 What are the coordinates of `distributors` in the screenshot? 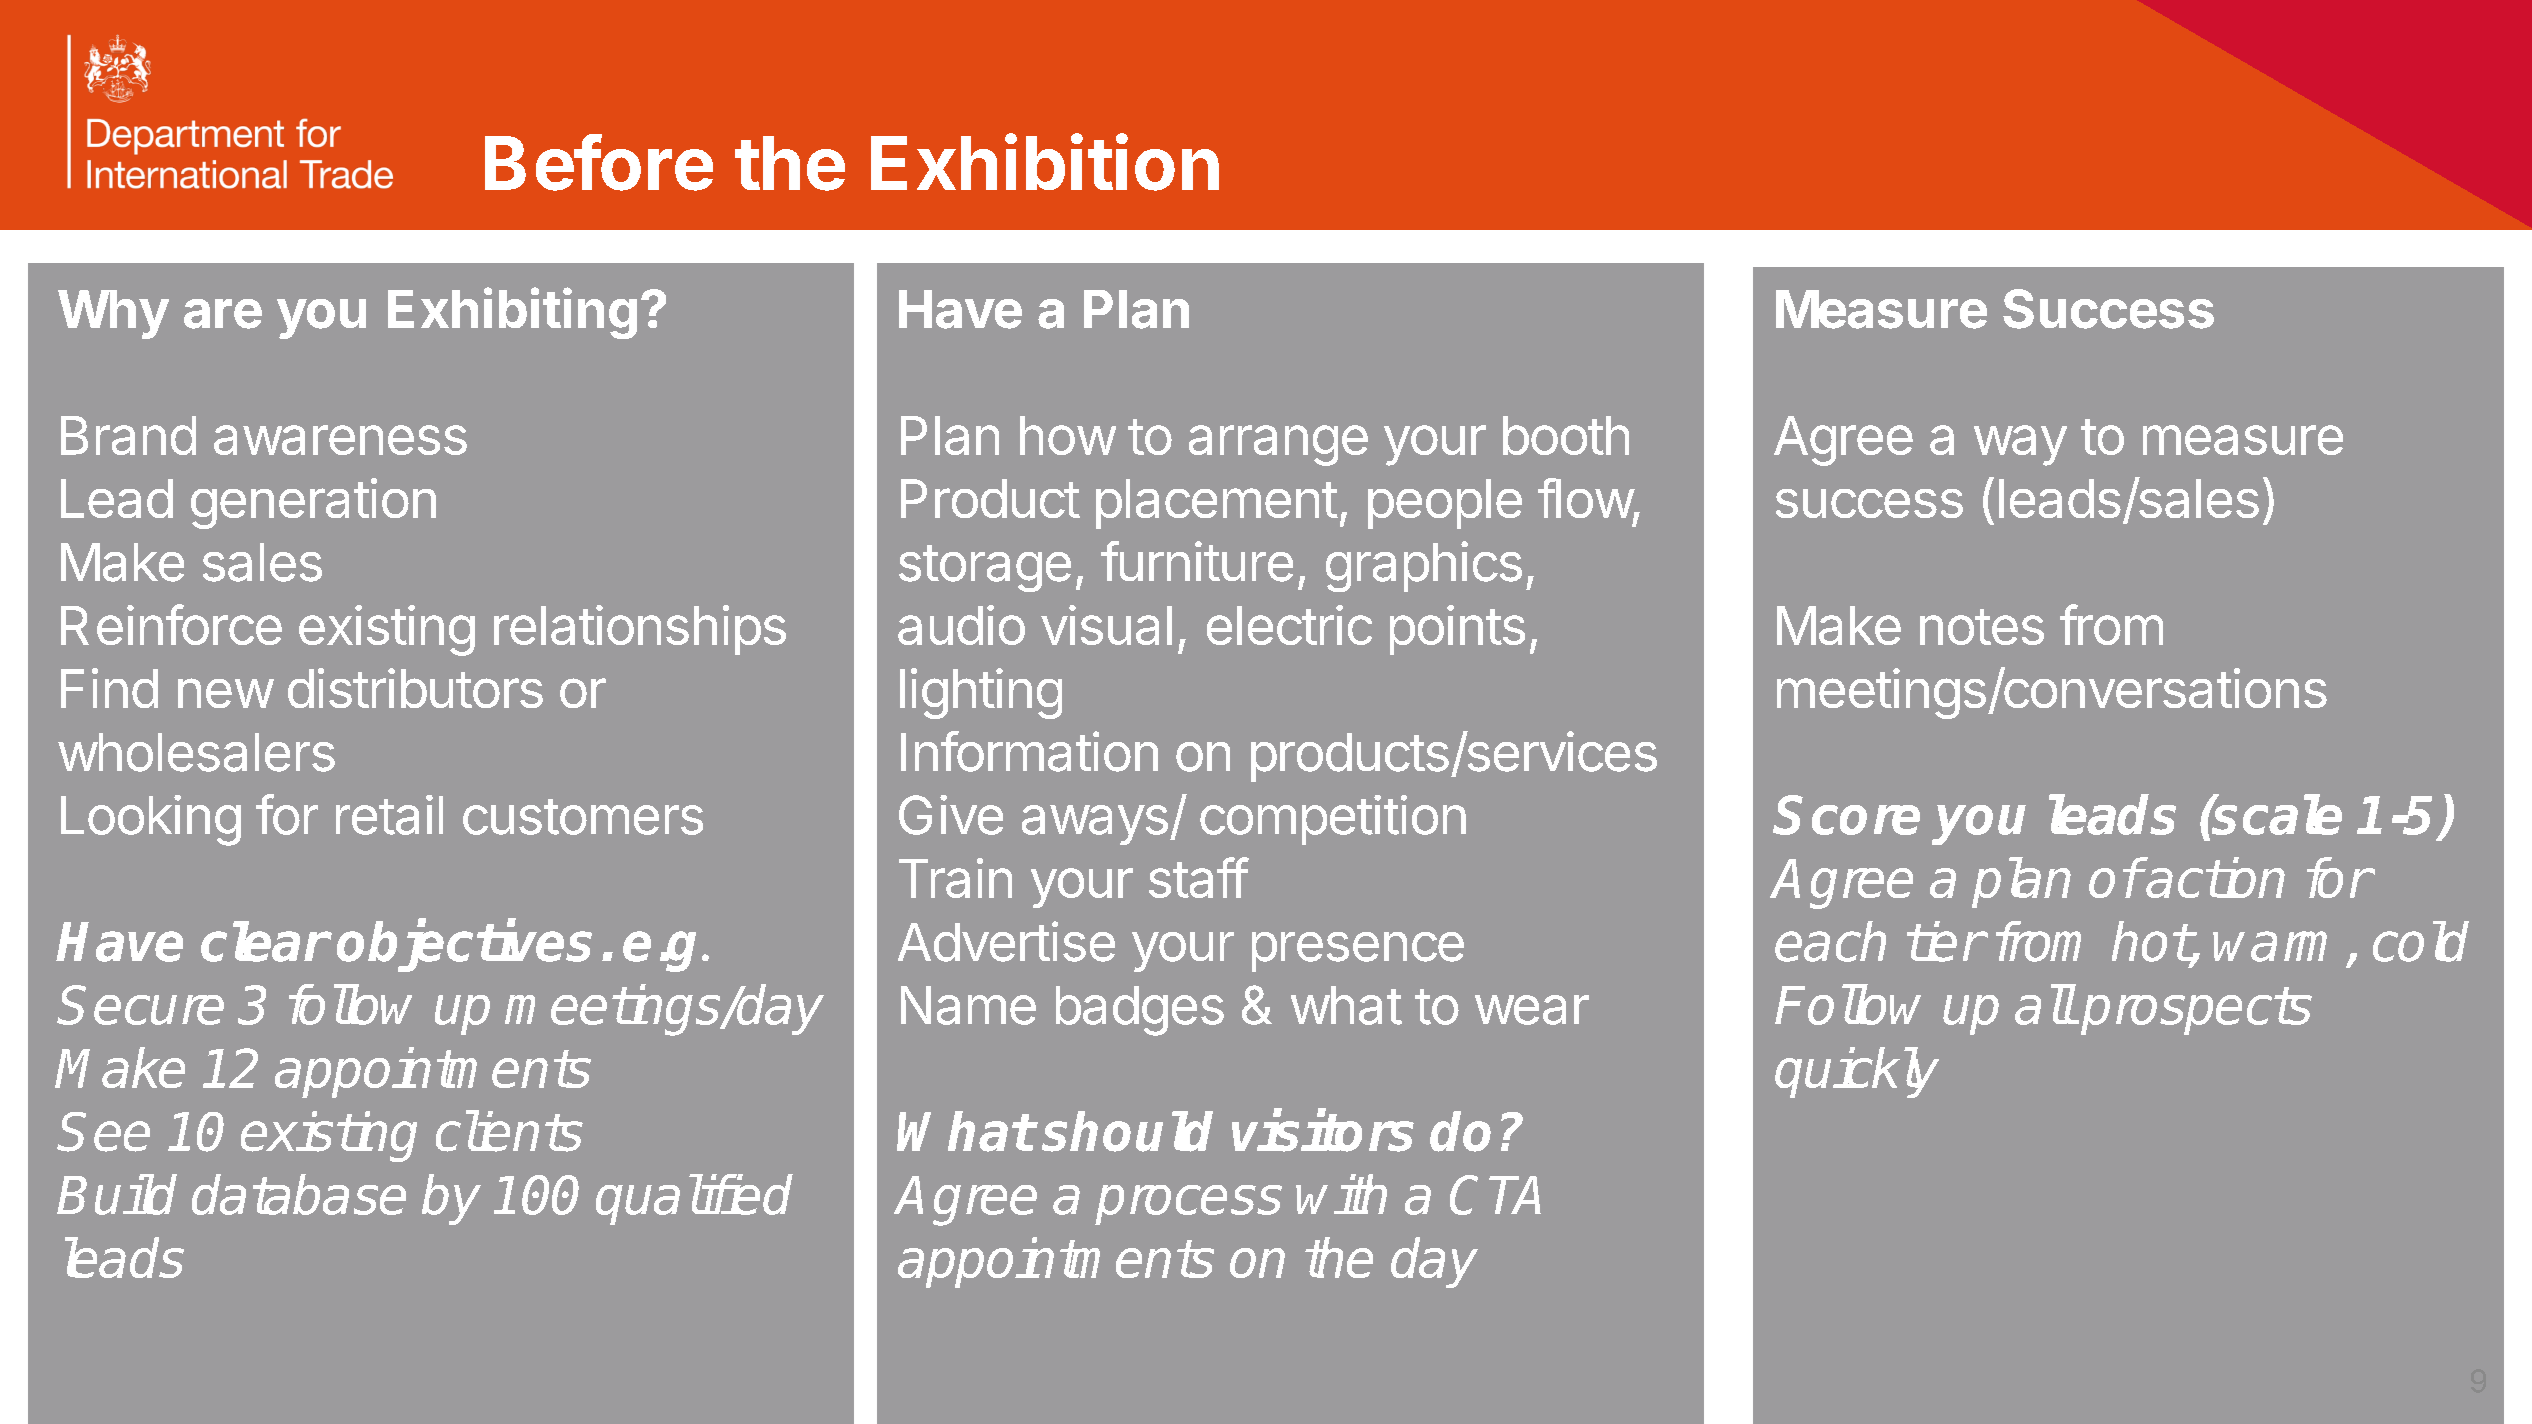 It's located at (415, 688).
